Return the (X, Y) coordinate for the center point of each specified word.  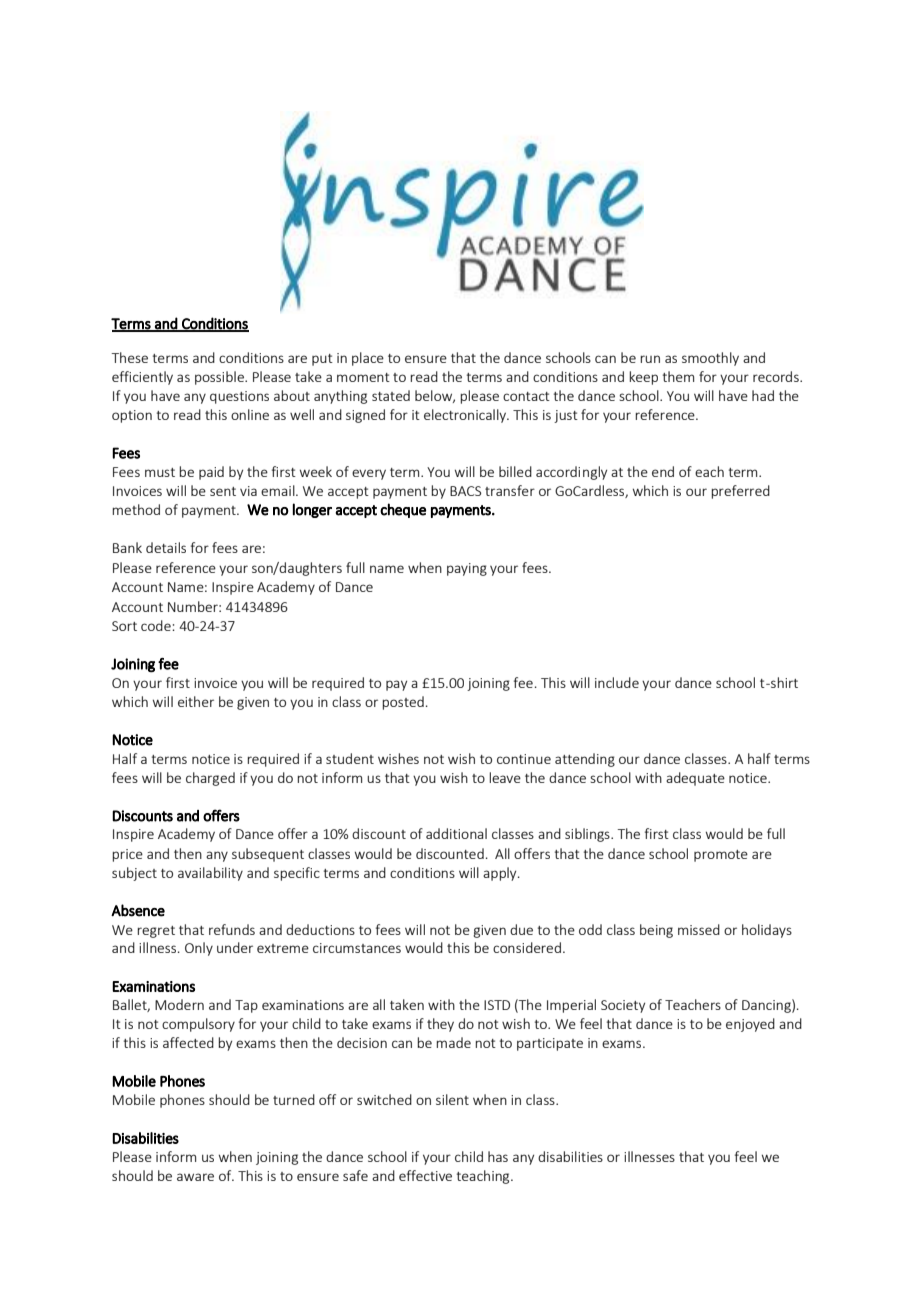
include (617, 682)
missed (699, 929)
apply (501, 874)
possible (220, 378)
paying (467, 569)
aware (195, 1177)
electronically (466, 416)
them (678, 376)
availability (210, 874)
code (157, 625)
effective (425, 1175)
